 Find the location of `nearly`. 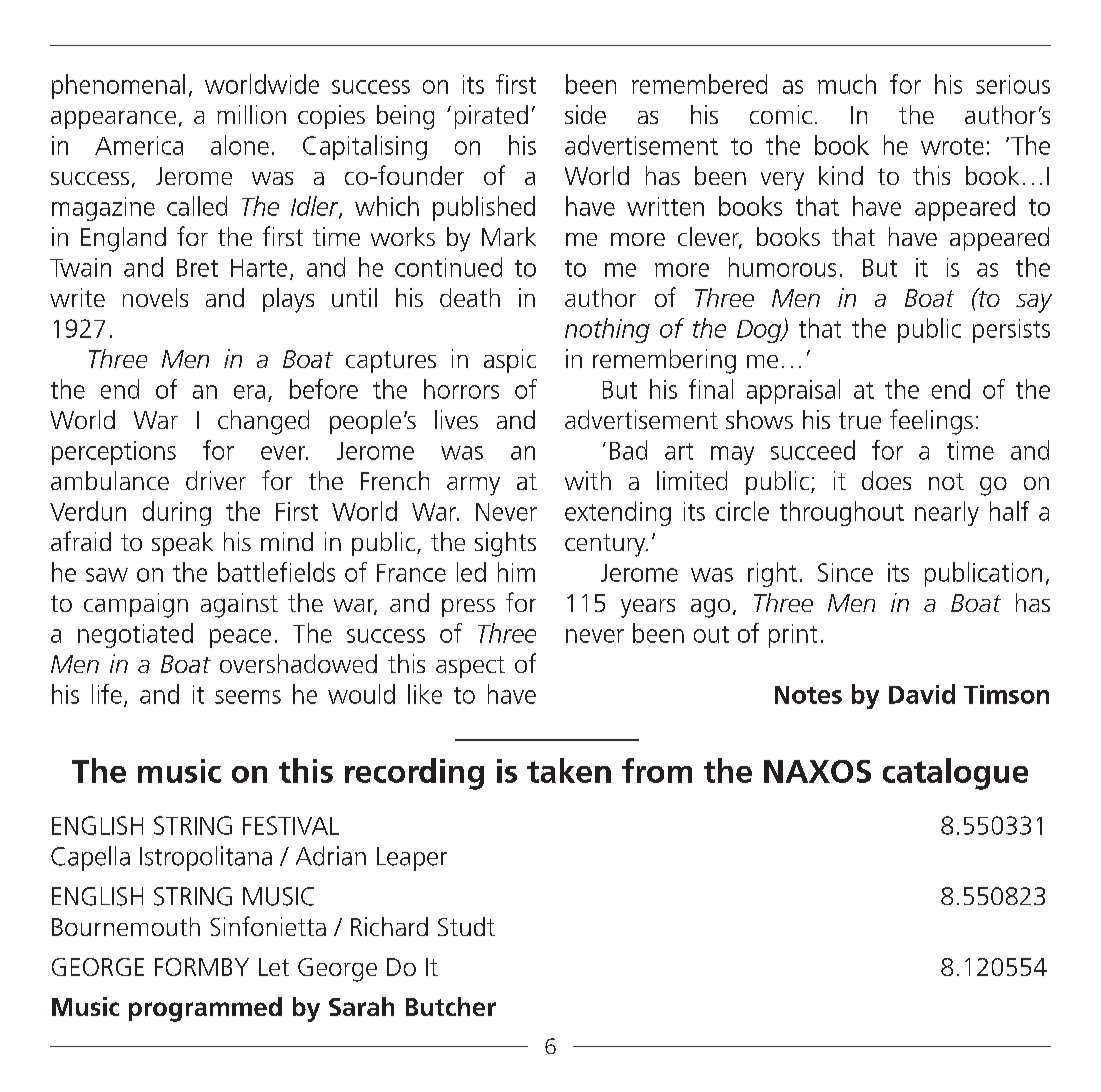

nearly is located at coordinates (947, 513).
